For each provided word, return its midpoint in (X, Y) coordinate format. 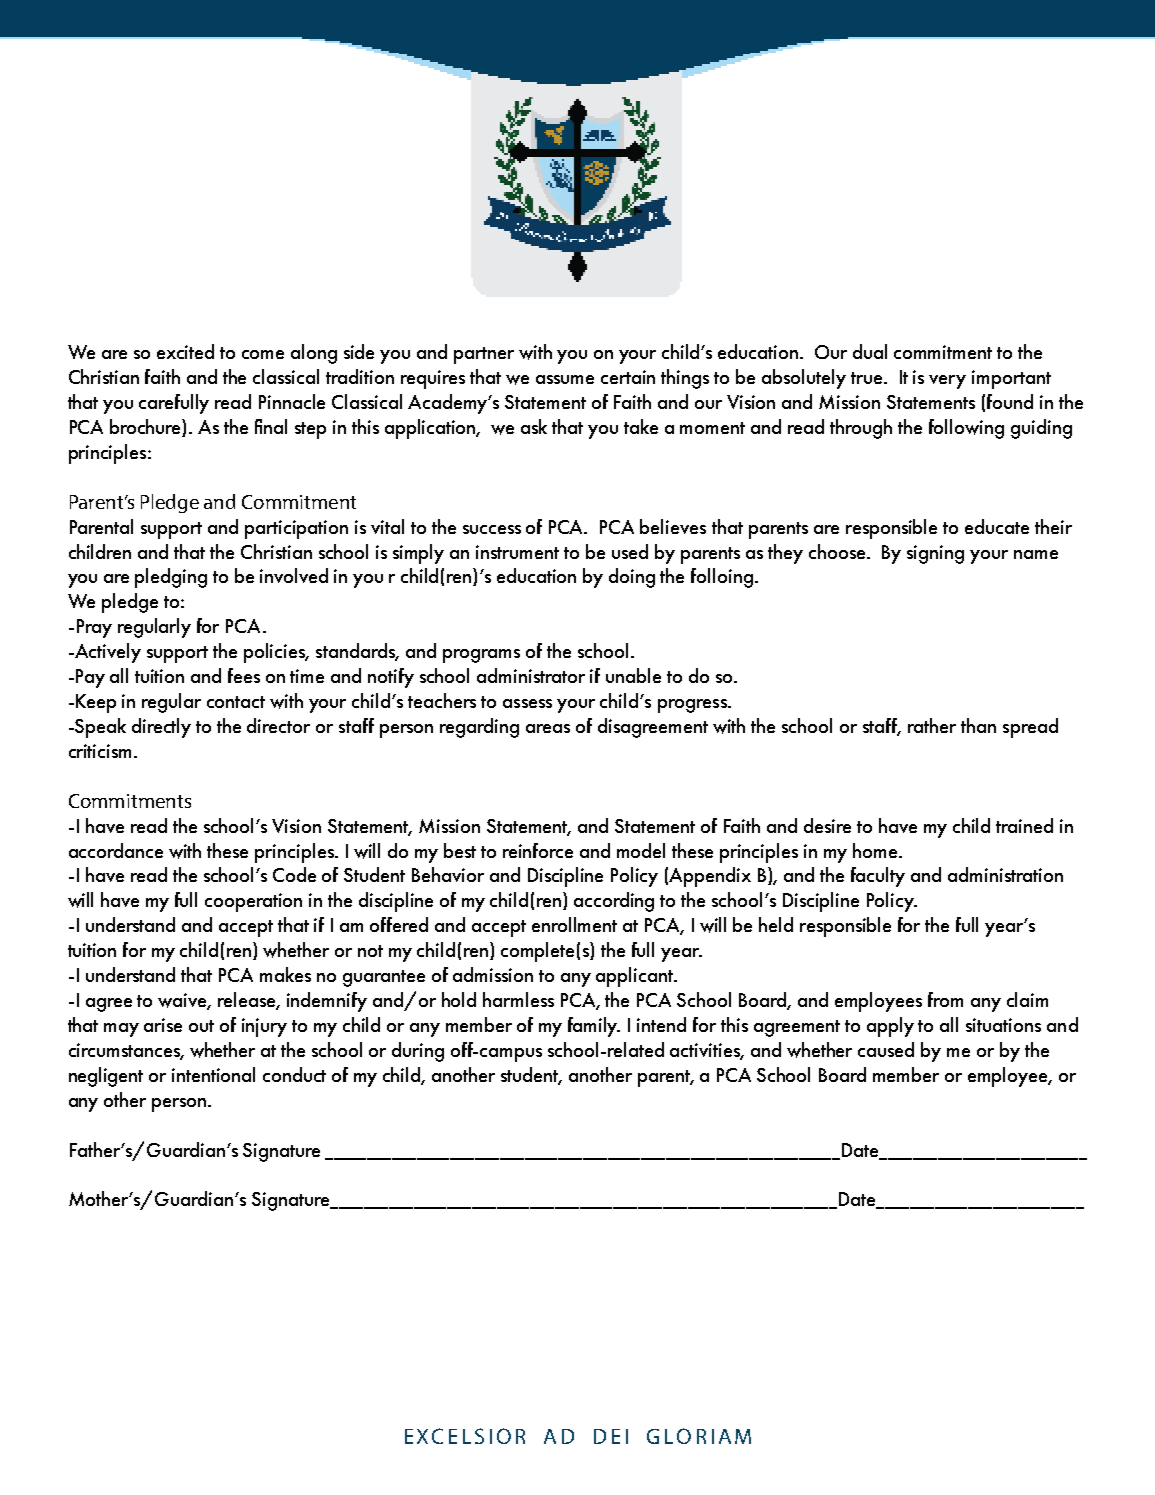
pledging (171, 578)
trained (1024, 825)
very (947, 382)
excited (185, 351)
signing (935, 554)
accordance (116, 850)
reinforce (538, 850)
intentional (213, 1074)
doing (632, 578)
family (594, 1027)
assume (565, 379)
